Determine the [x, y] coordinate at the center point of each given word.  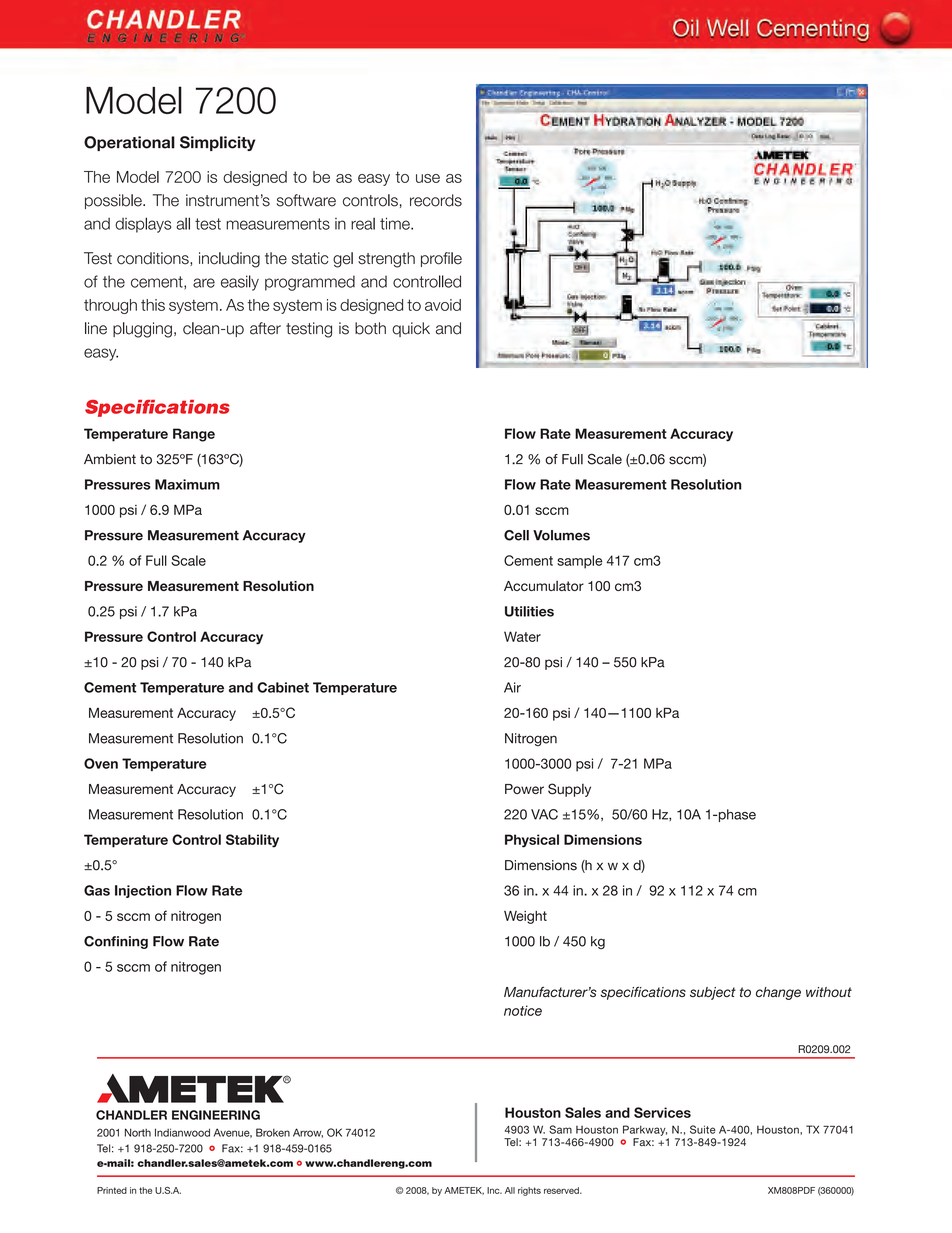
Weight [525, 917]
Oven [101, 763]
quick [411, 329]
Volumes [561, 535]
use [428, 178]
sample [580, 562]
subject [713, 993]
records [436, 200]
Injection [143, 891]
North [138, 1132]
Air [512, 687]
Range [194, 435]
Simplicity [218, 143]
